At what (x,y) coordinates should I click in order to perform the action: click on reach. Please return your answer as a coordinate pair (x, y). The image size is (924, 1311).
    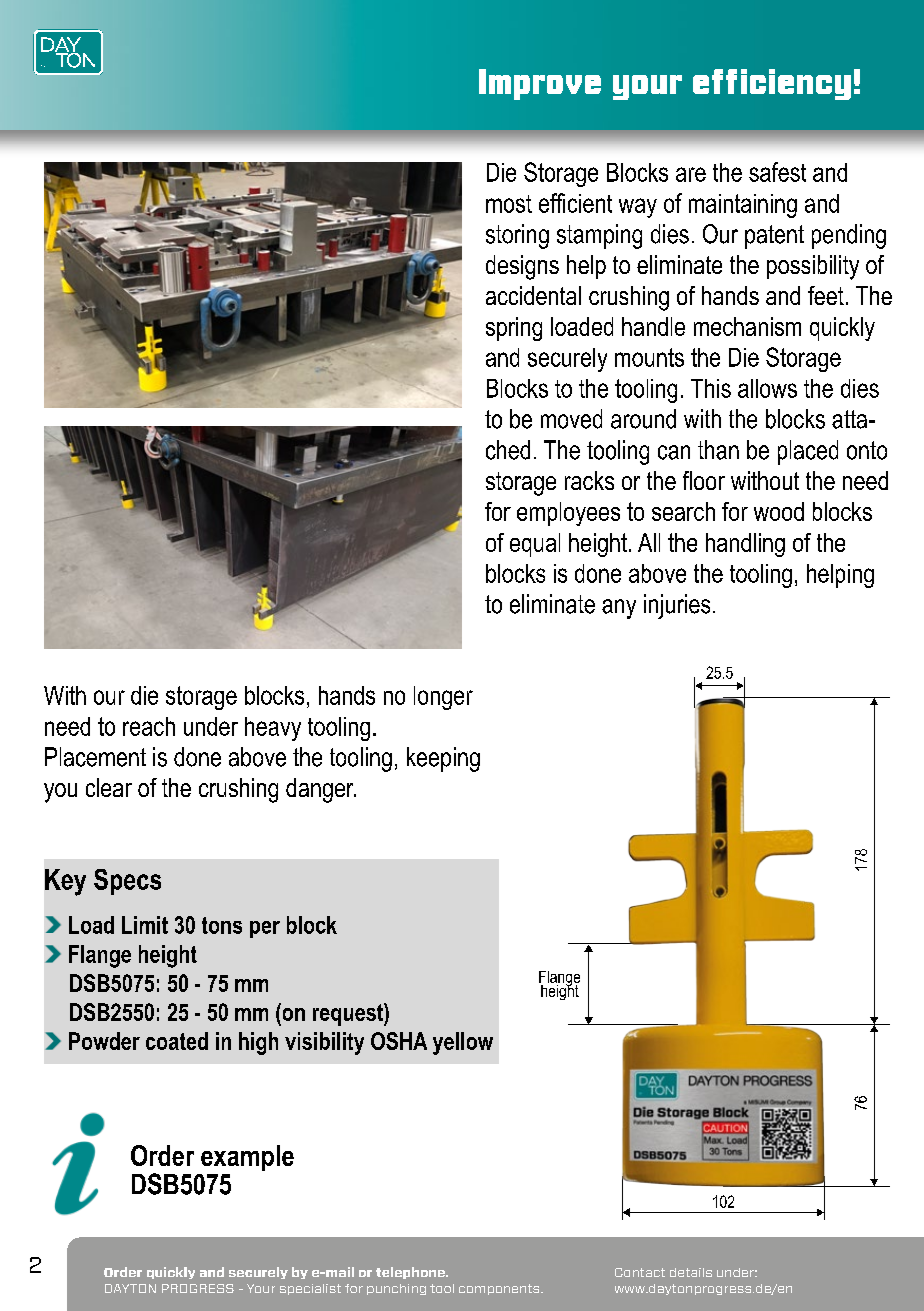
    Looking at the image, I should click on (149, 726).
